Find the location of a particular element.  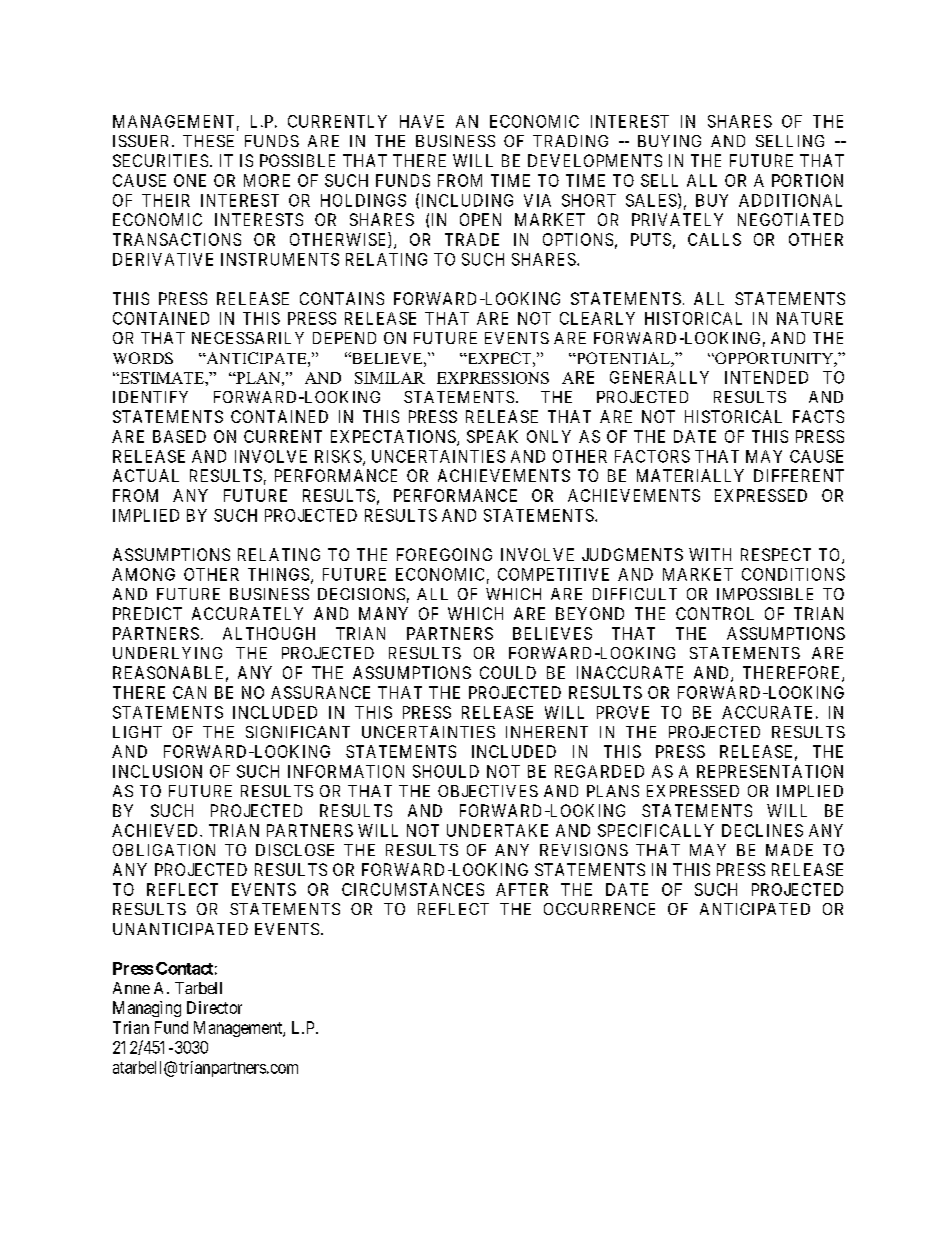

THESE is located at coordinates (208, 141).
